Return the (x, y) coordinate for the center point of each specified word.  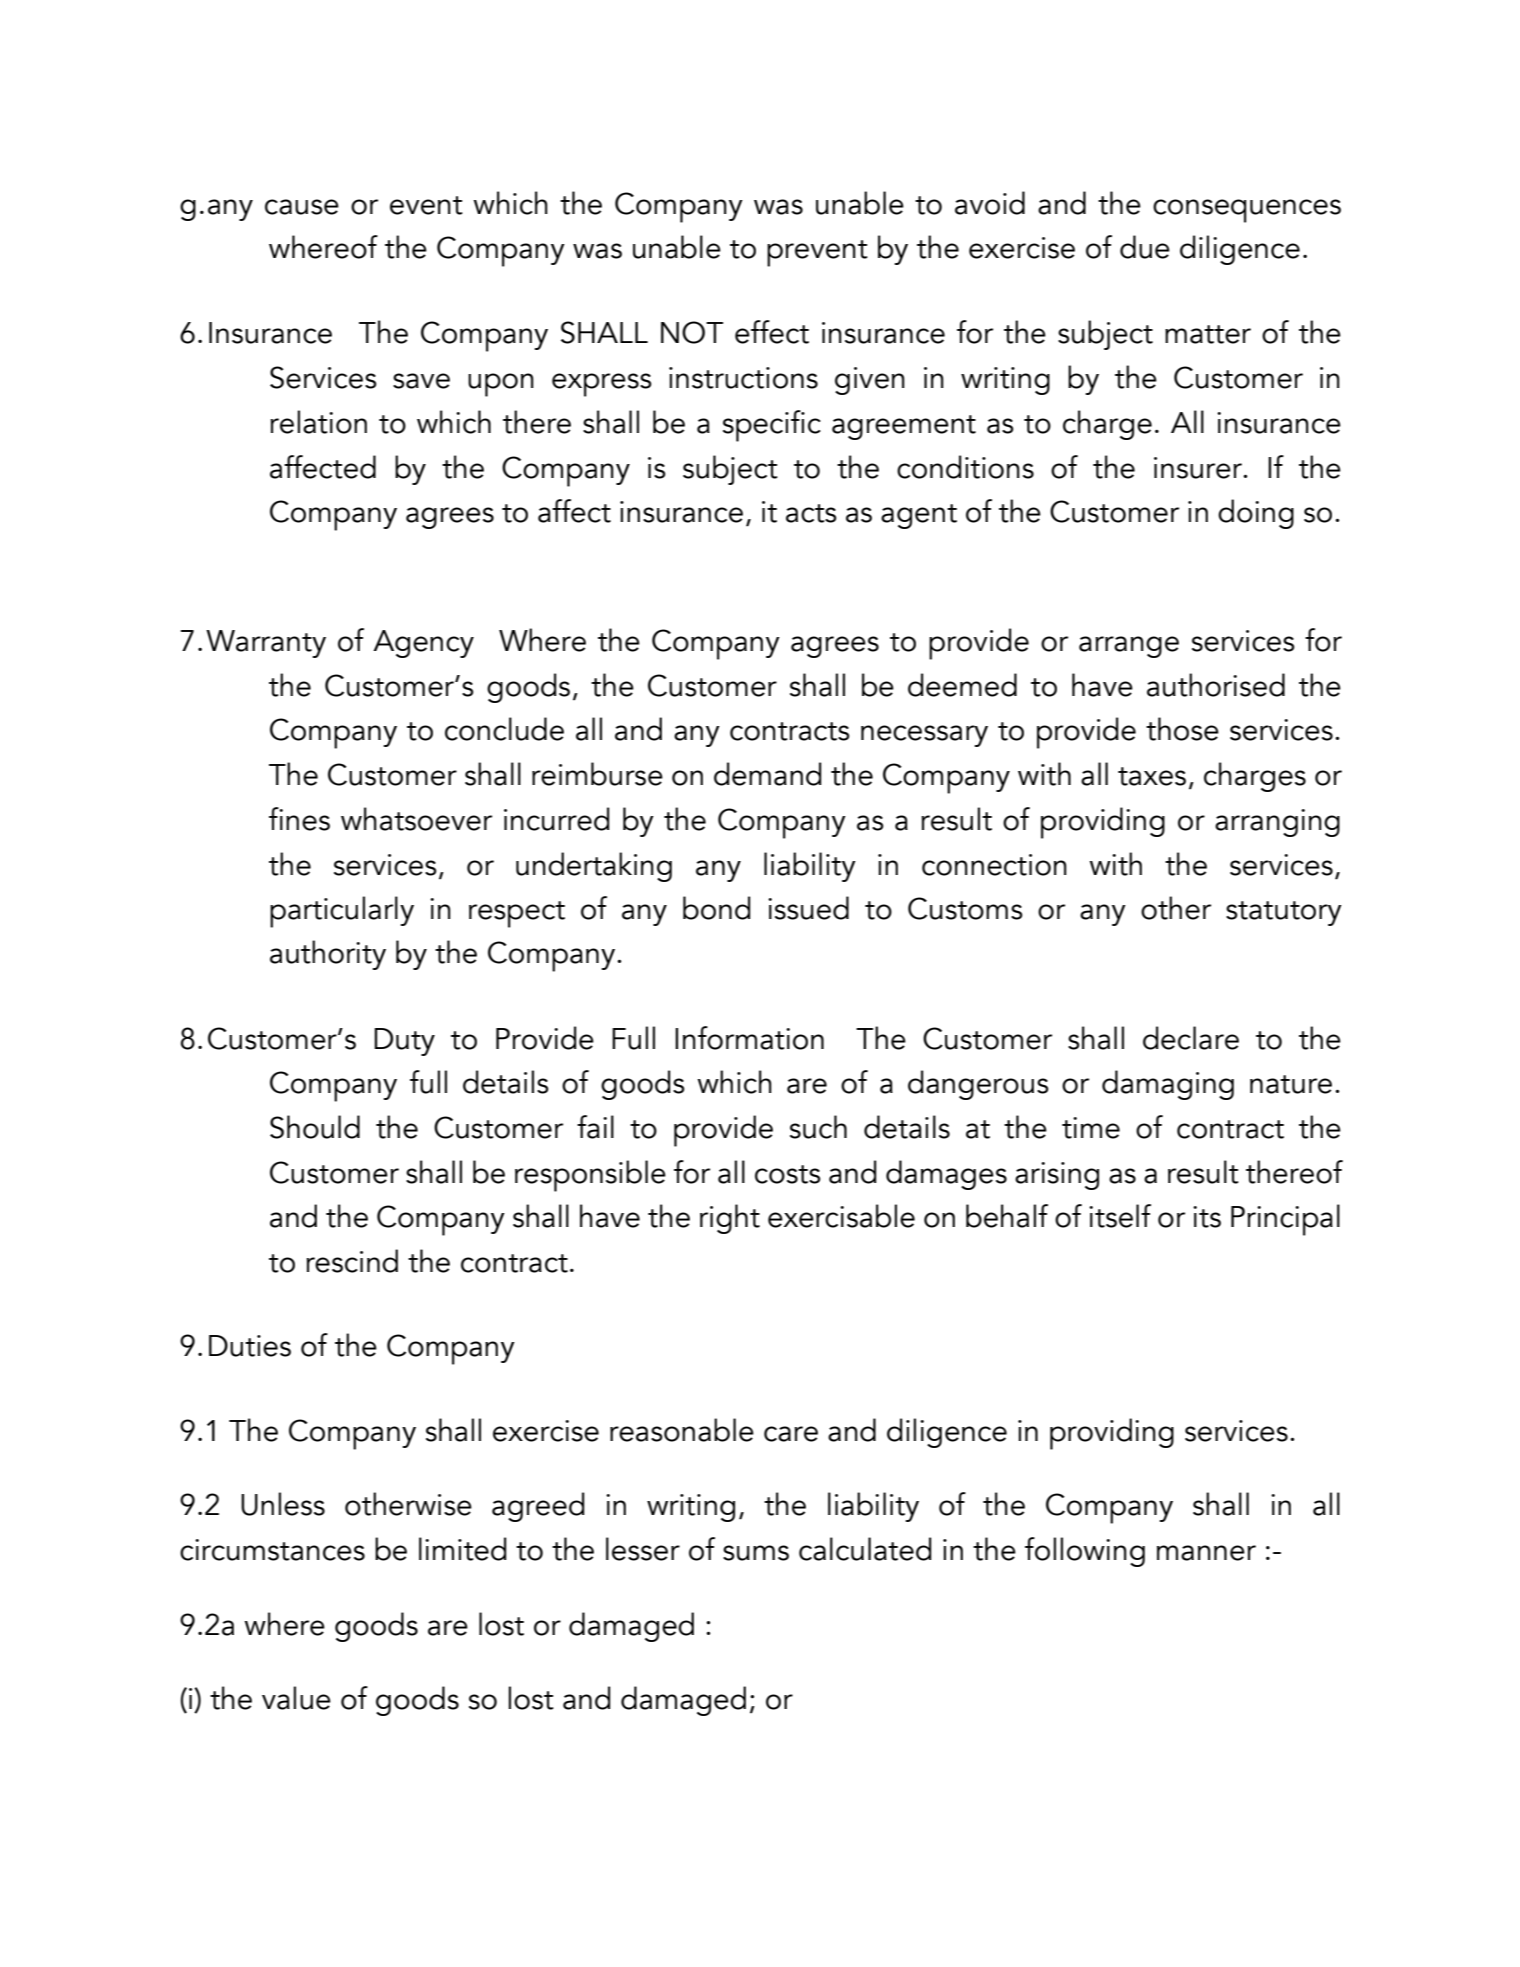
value (296, 1698)
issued (808, 908)
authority (328, 955)
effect (772, 332)
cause (302, 207)
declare (1191, 1038)
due (1145, 247)
